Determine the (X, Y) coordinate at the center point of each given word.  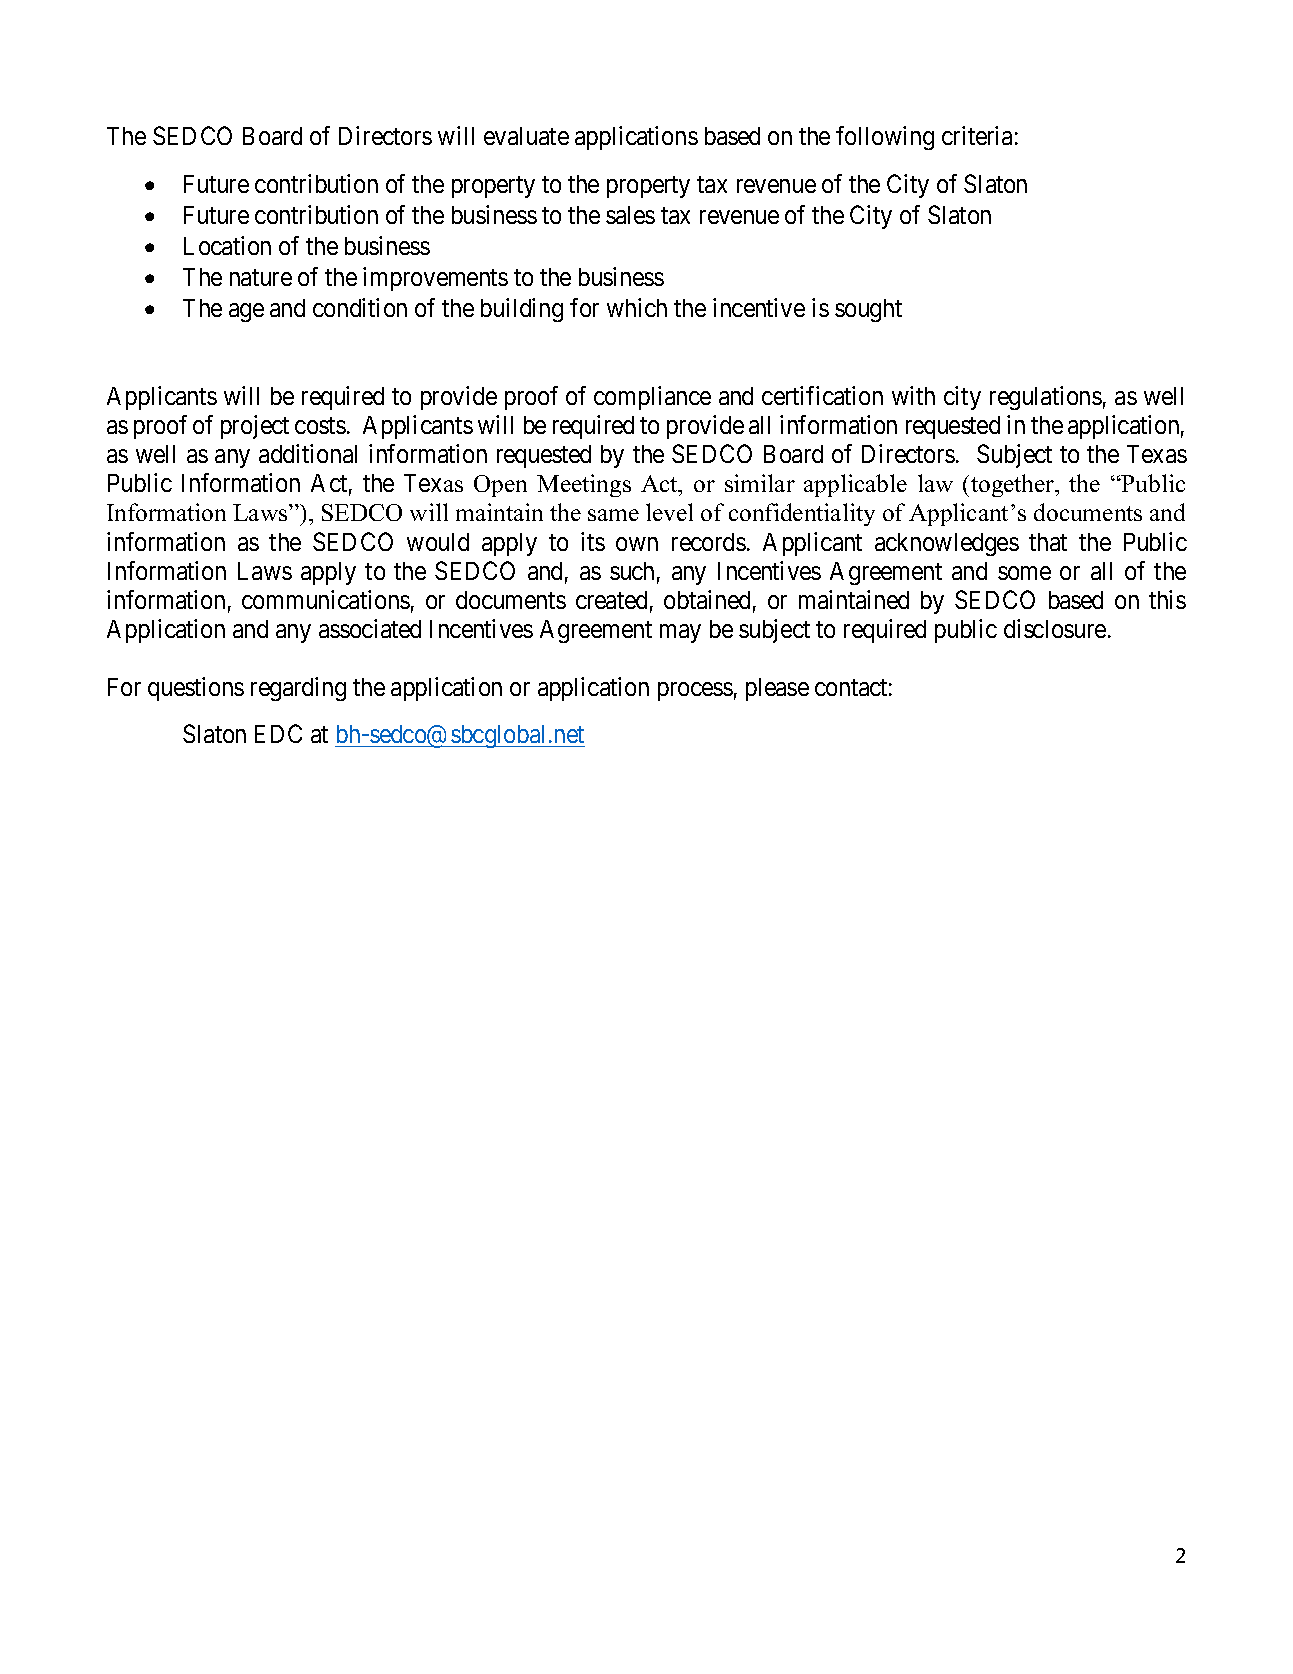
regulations (1046, 398)
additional (308, 453)
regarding (298, 689)
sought (868, 310)
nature (261, 277)
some (1024, 573)
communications (326, 599)
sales (630, 215)
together (1014, 485)
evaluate (526, 136)
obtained (707, 599)
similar (760, 483)
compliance (652, 398)
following (885, 138)
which (637, 307)
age (246, 312)
